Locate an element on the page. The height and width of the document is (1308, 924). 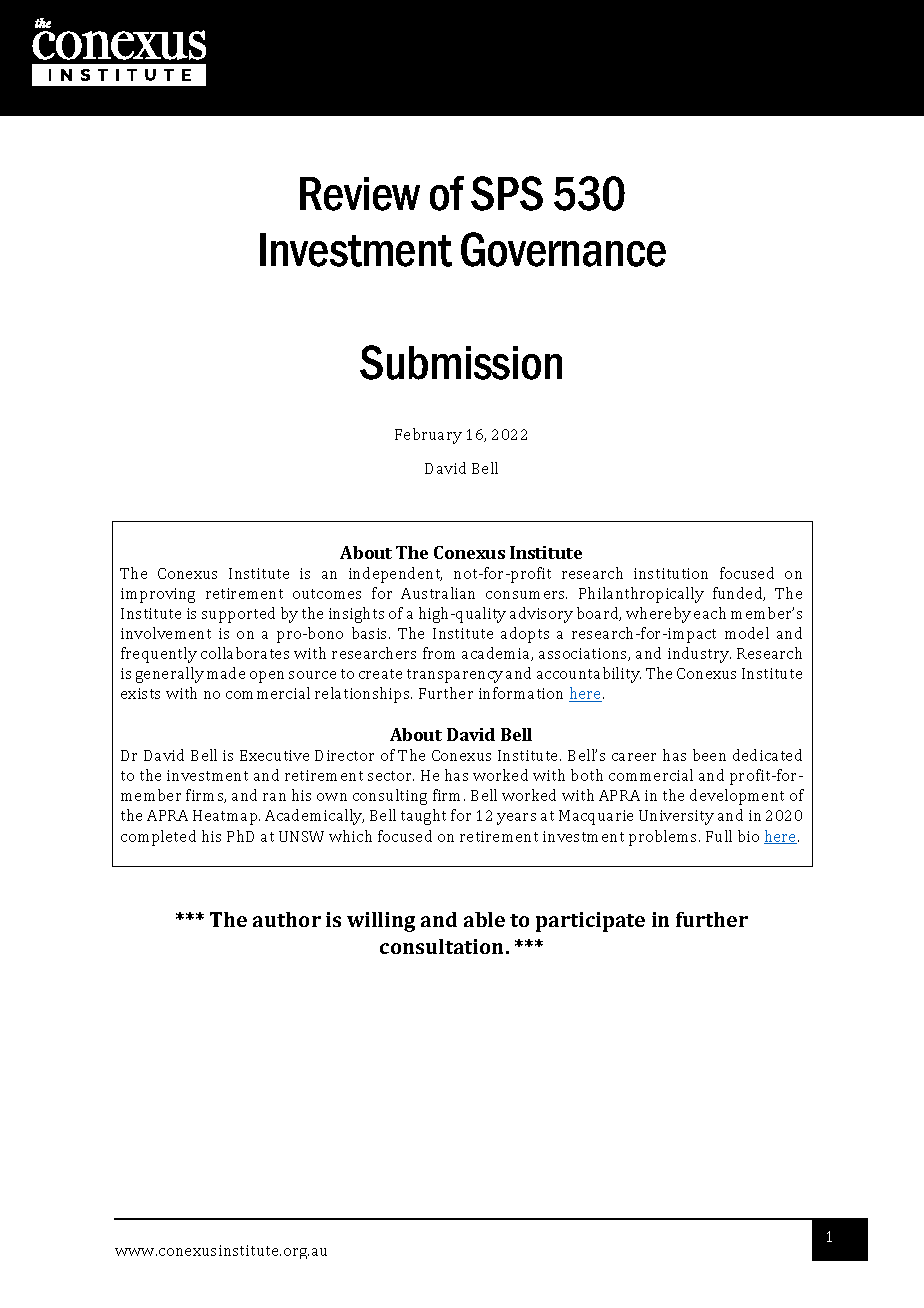
improving is located at coordinates (158, 595).
